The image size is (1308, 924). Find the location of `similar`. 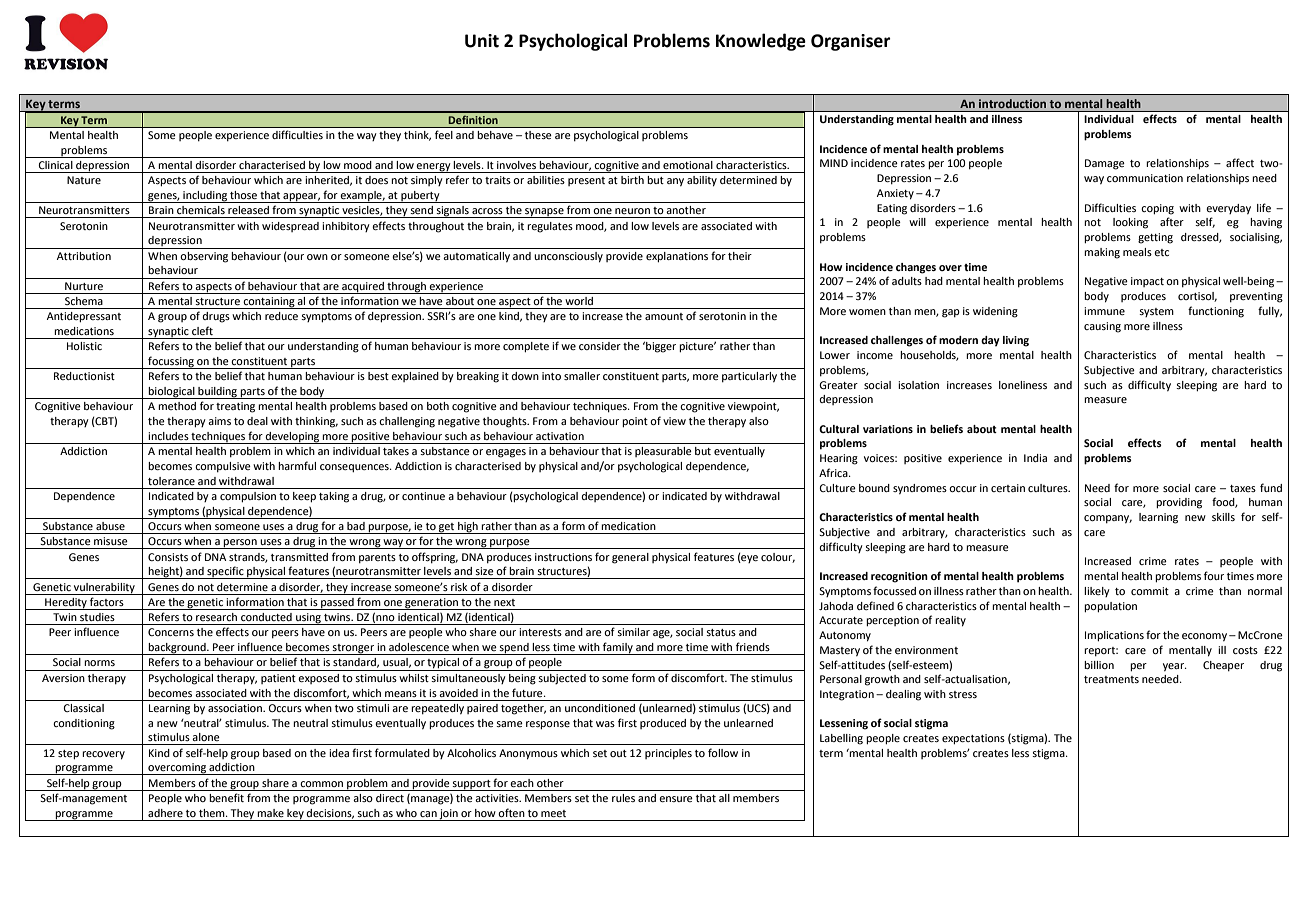

similar is located at coordinates (633, 632).
